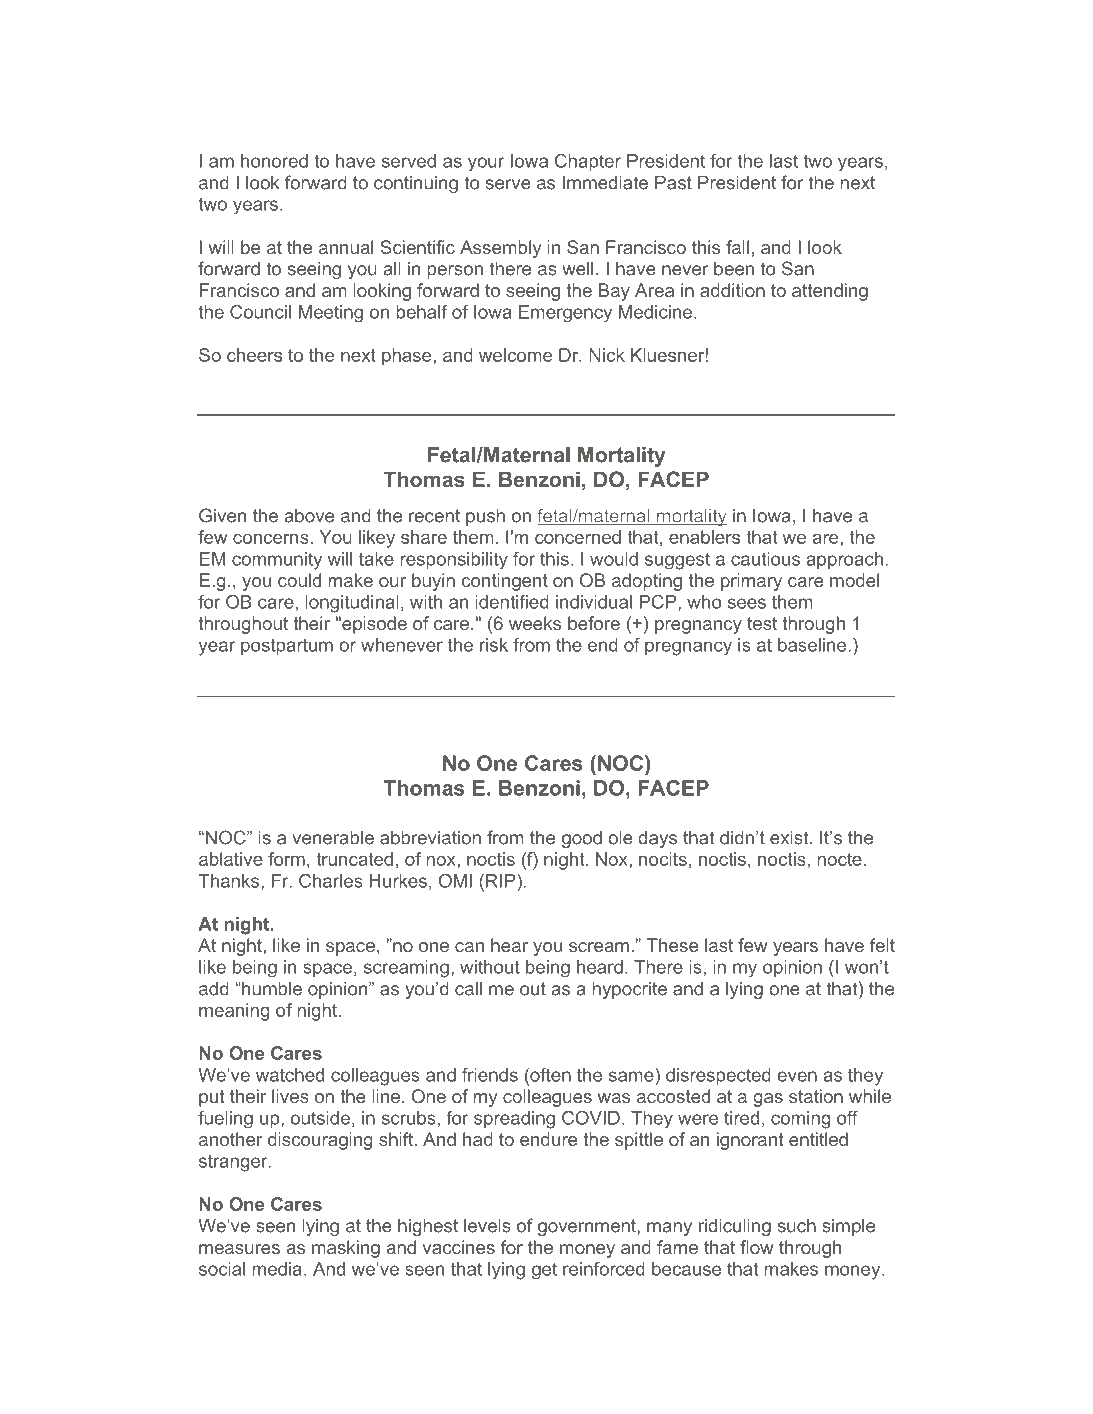  Describe the element at coordinates (588, 162) in the screenshot. I see `Chapter` at that location.
